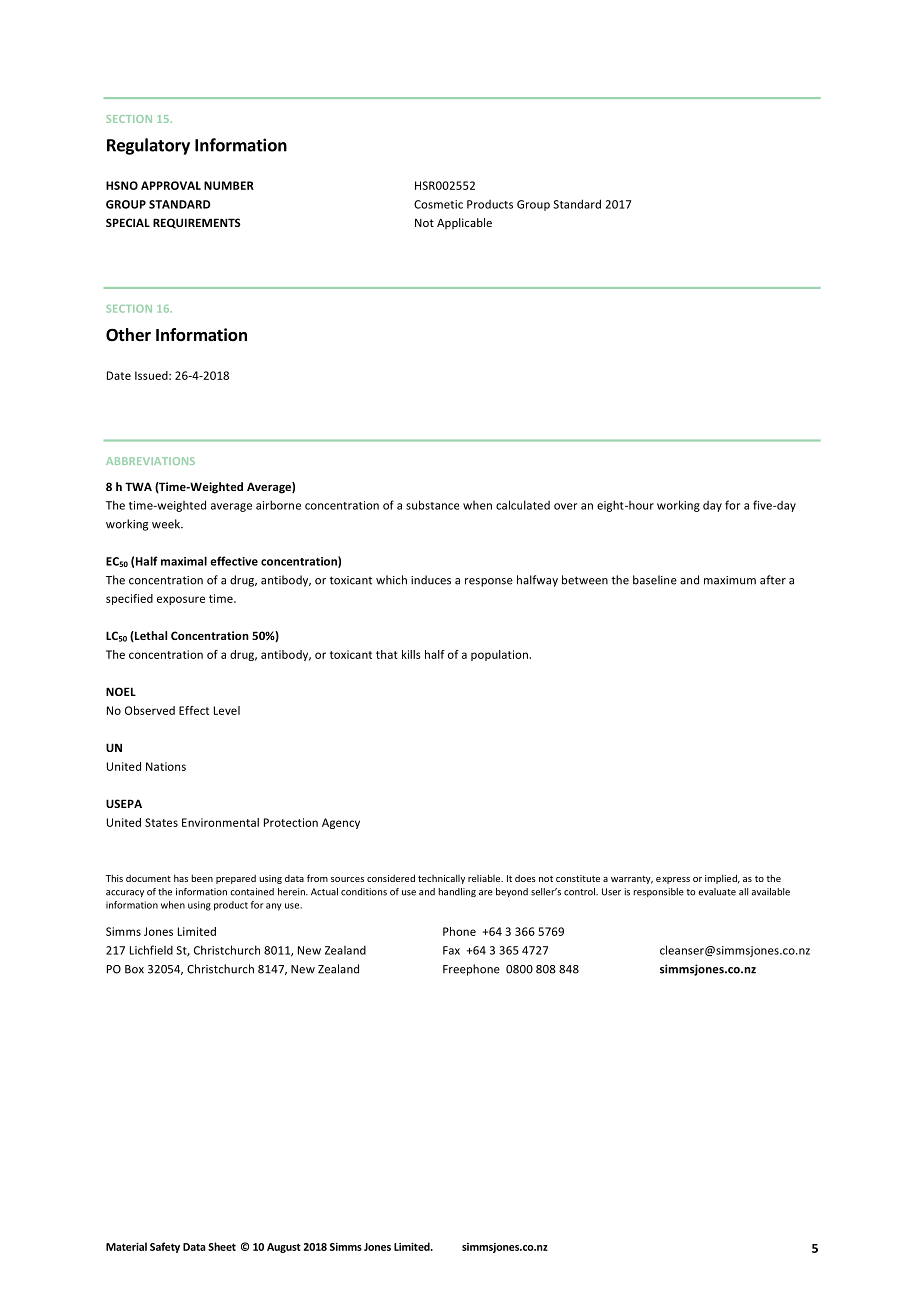 This screenshot has width=924, height=1309. Describe the element at coordinates (411, 654) in the screenshot. I see `kills` at that location.
